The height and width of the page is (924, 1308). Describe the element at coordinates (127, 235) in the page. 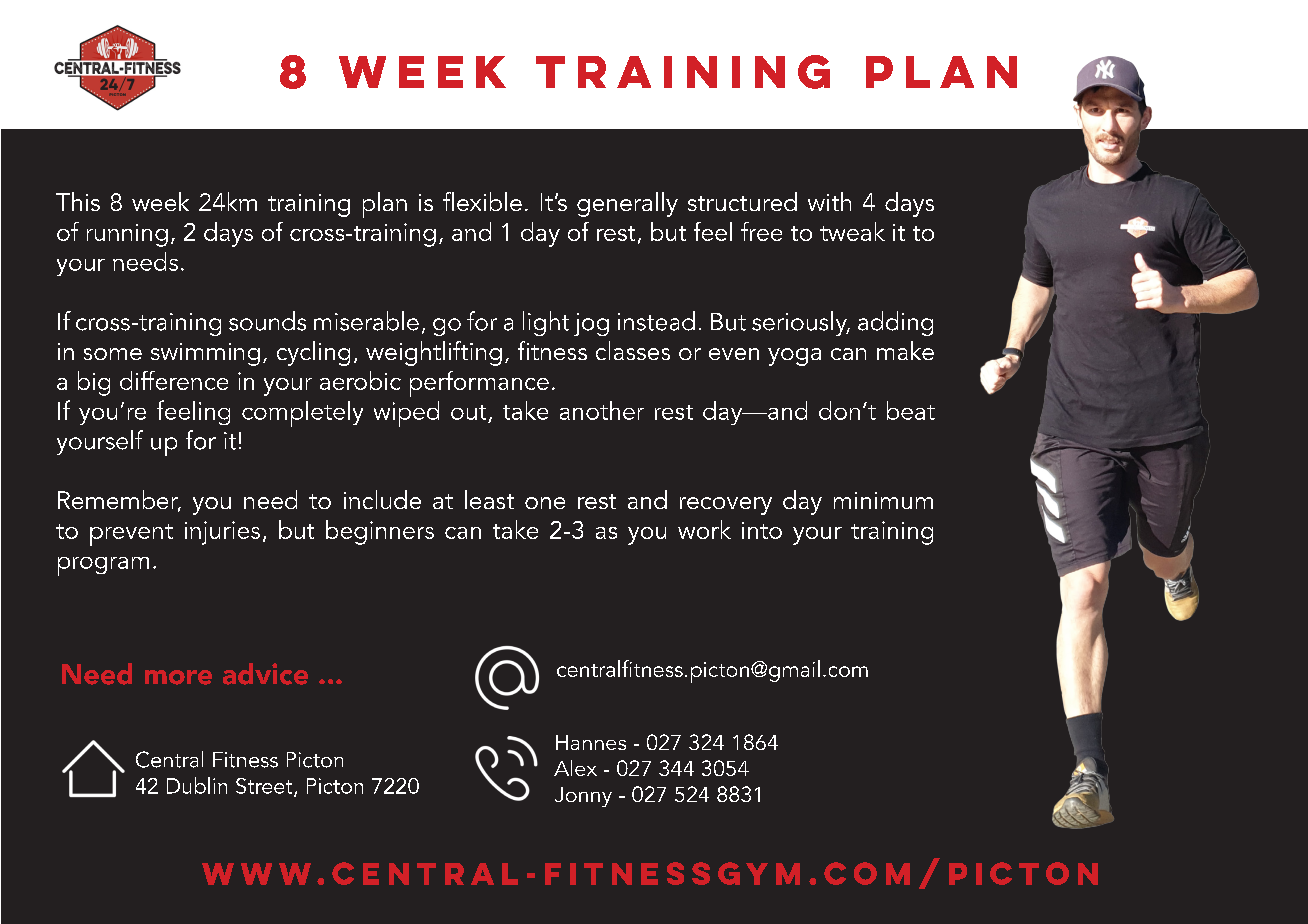

I see `running` at that location.
